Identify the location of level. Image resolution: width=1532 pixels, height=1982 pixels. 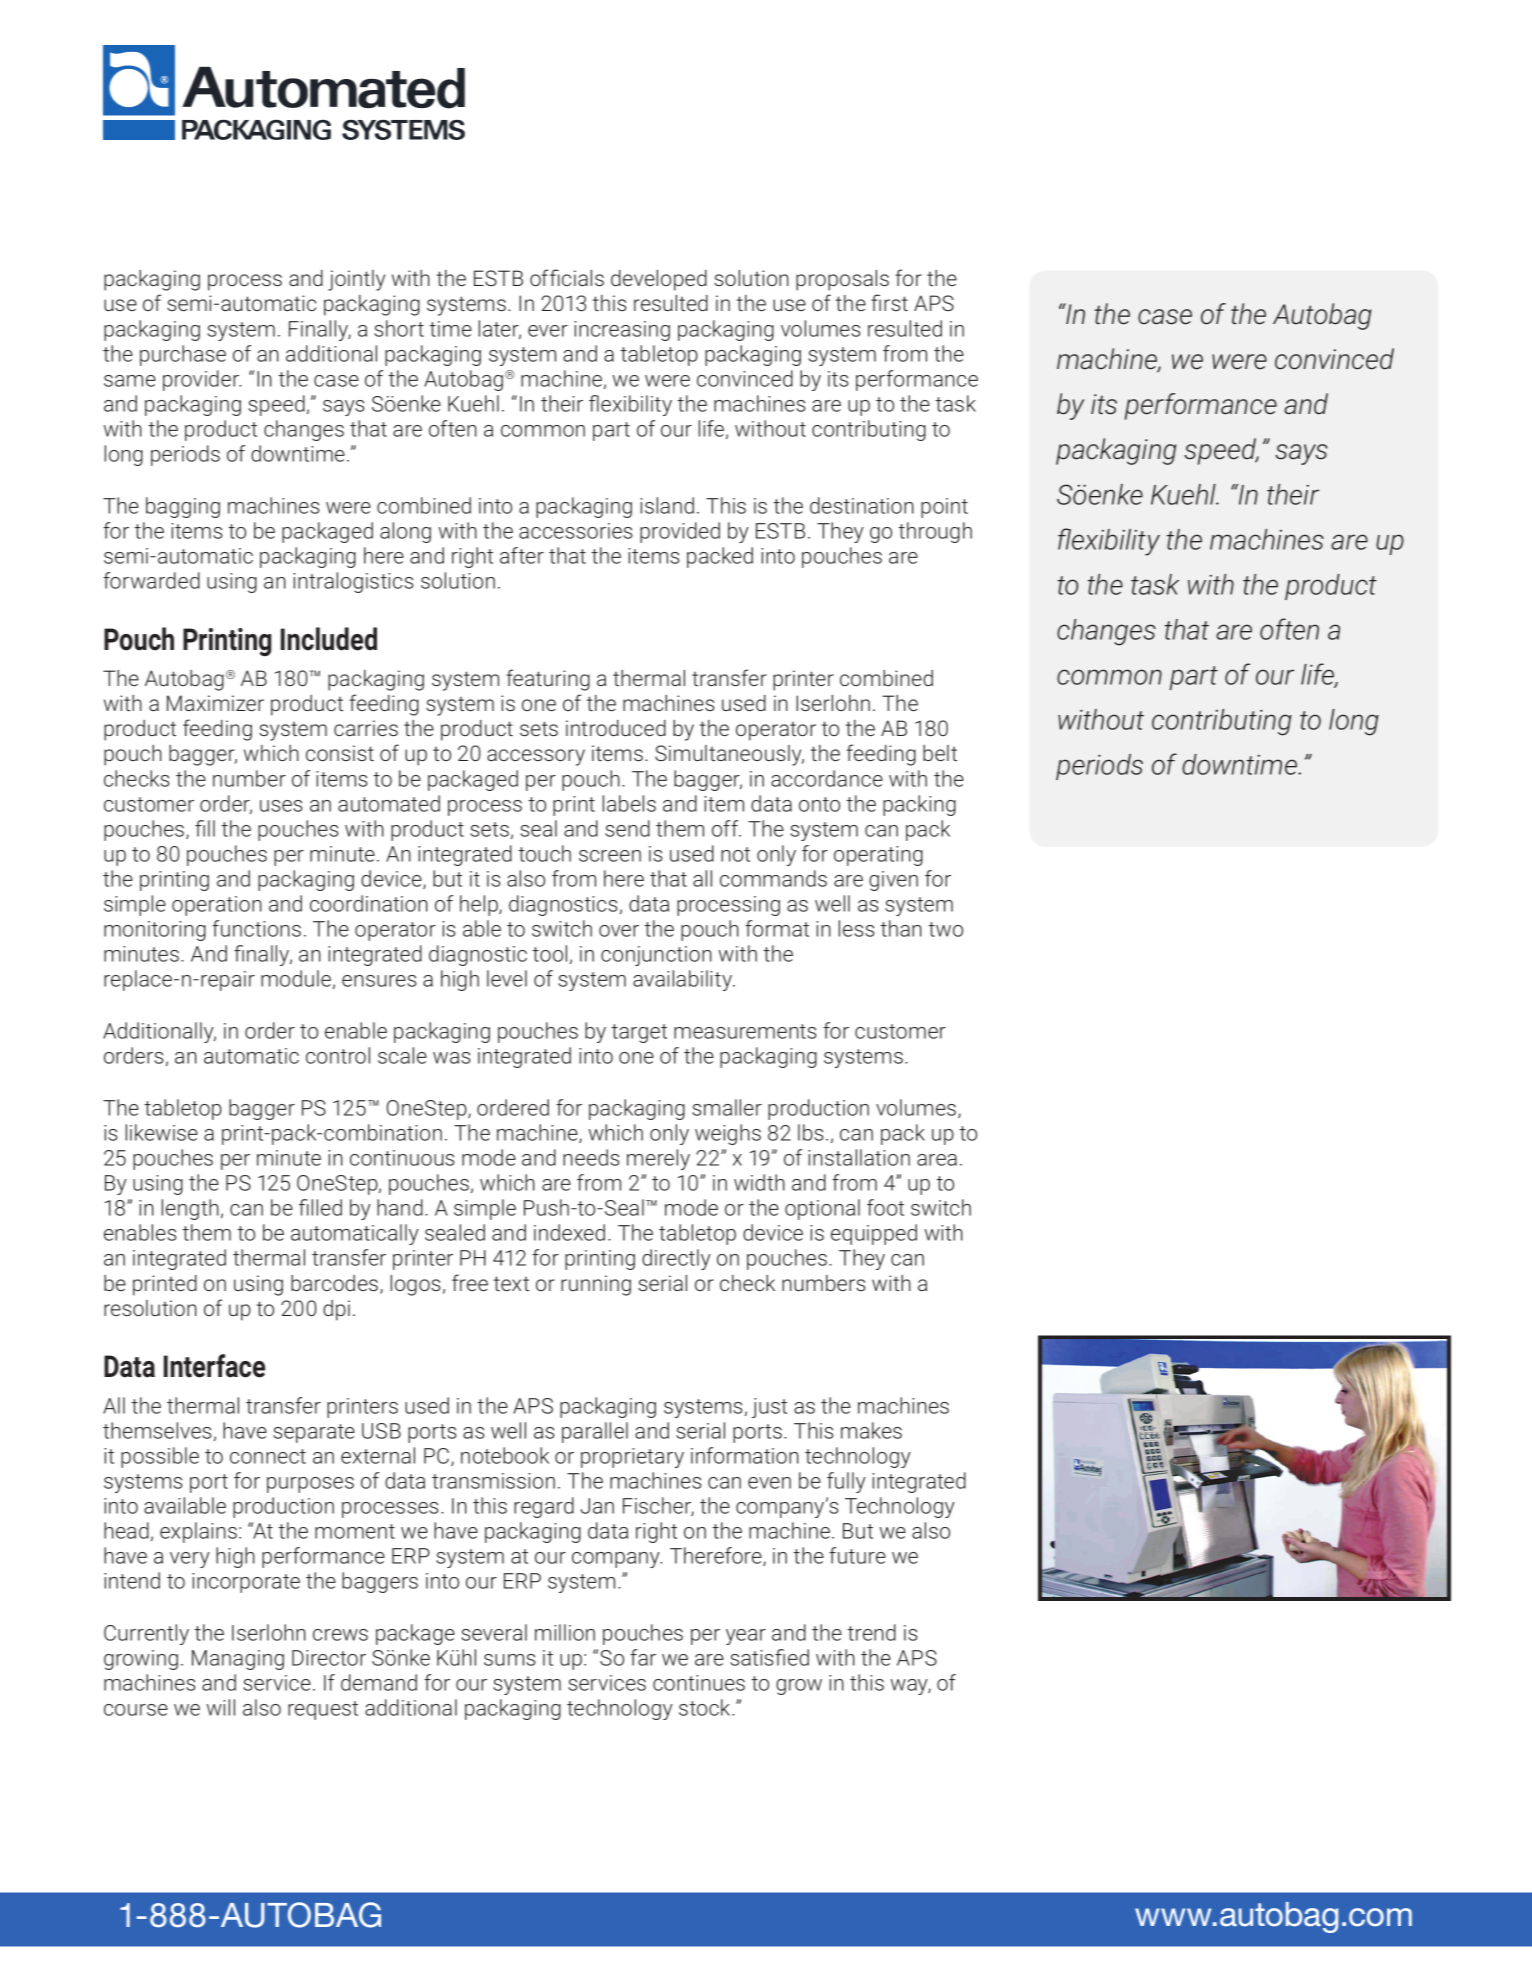
(507, 978).
